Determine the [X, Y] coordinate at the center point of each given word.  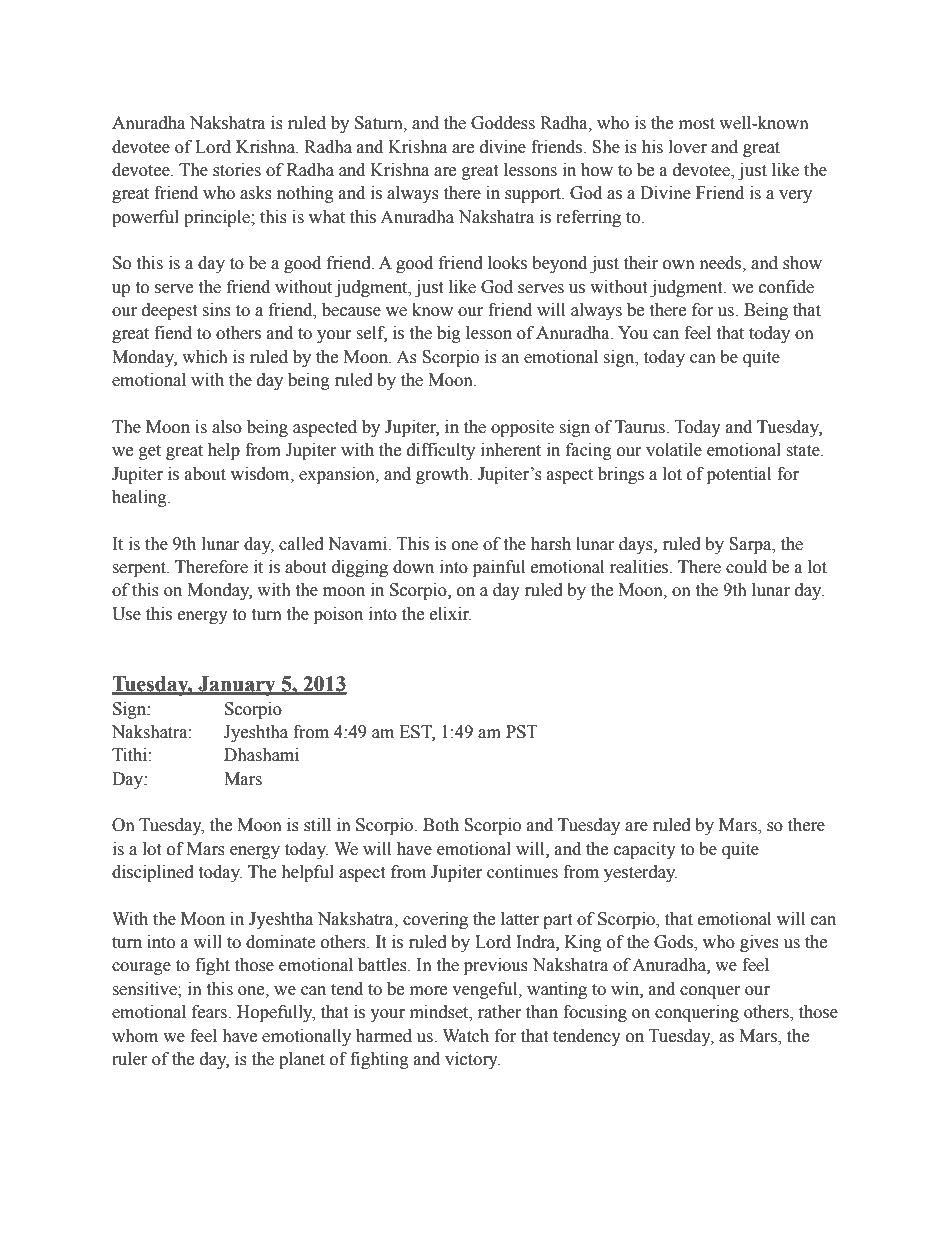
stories [237, 170]
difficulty [441, 451]
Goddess [503, 123]
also [227, 427]
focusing [595, 1013]
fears [210, 1012]
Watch [466, 1036]
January [237, 686]
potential [739, 475]
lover [688, 147]
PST [522, 732]
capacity [645, 850]
